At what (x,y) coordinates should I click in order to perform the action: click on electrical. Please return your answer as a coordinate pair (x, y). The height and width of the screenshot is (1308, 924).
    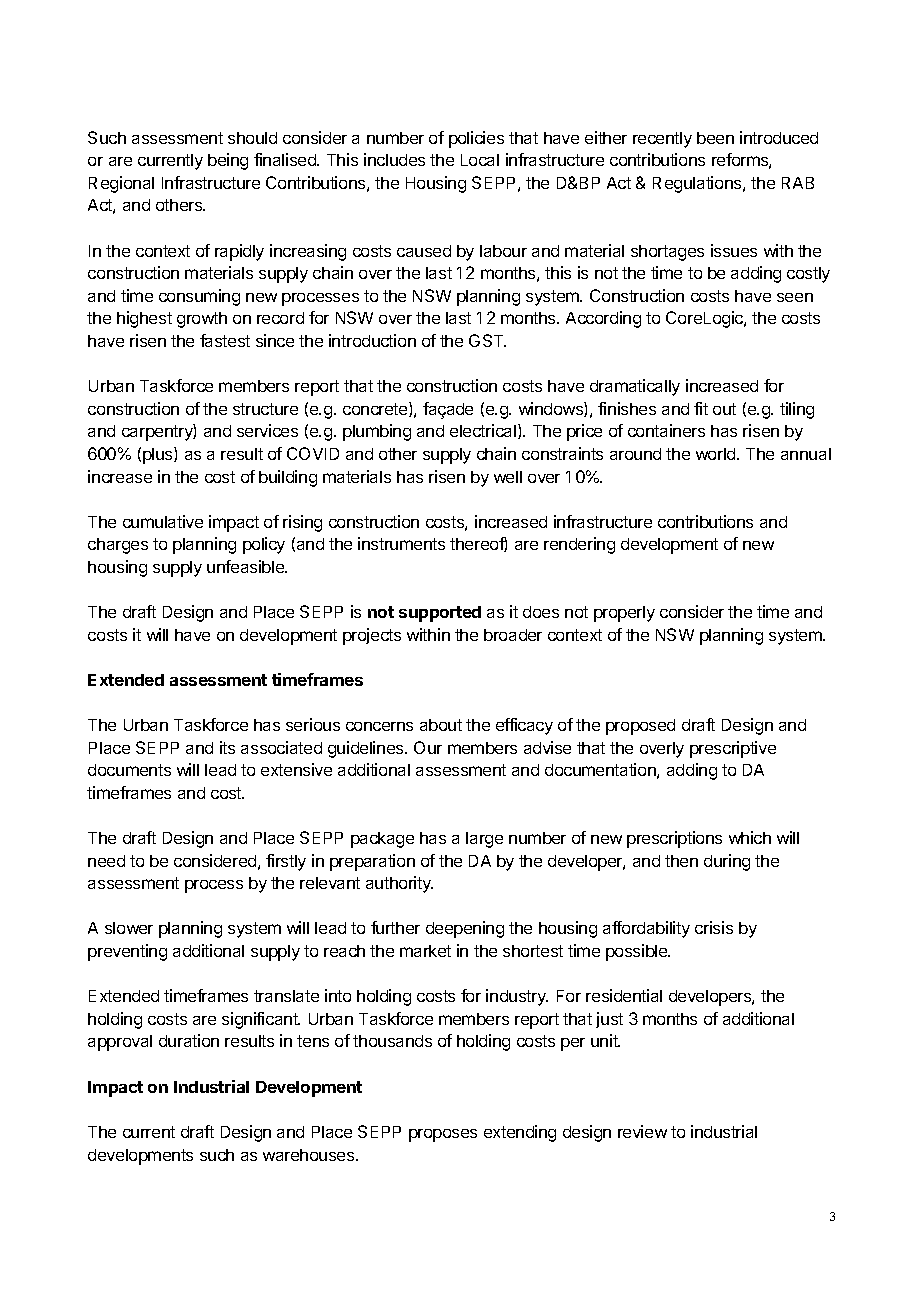
    Looking at the image, I should click on (483, 430).
